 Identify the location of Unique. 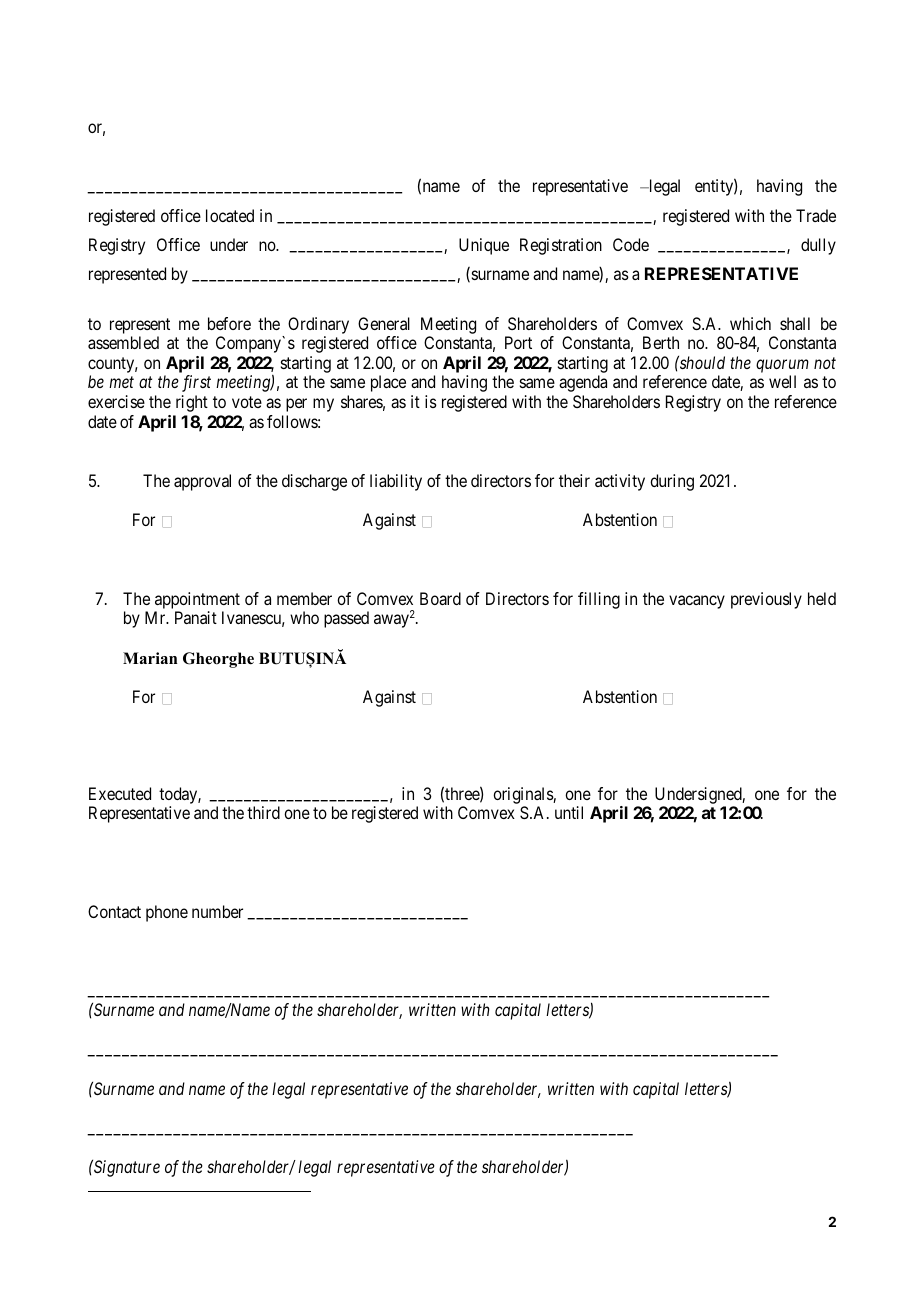
(484, 246).
